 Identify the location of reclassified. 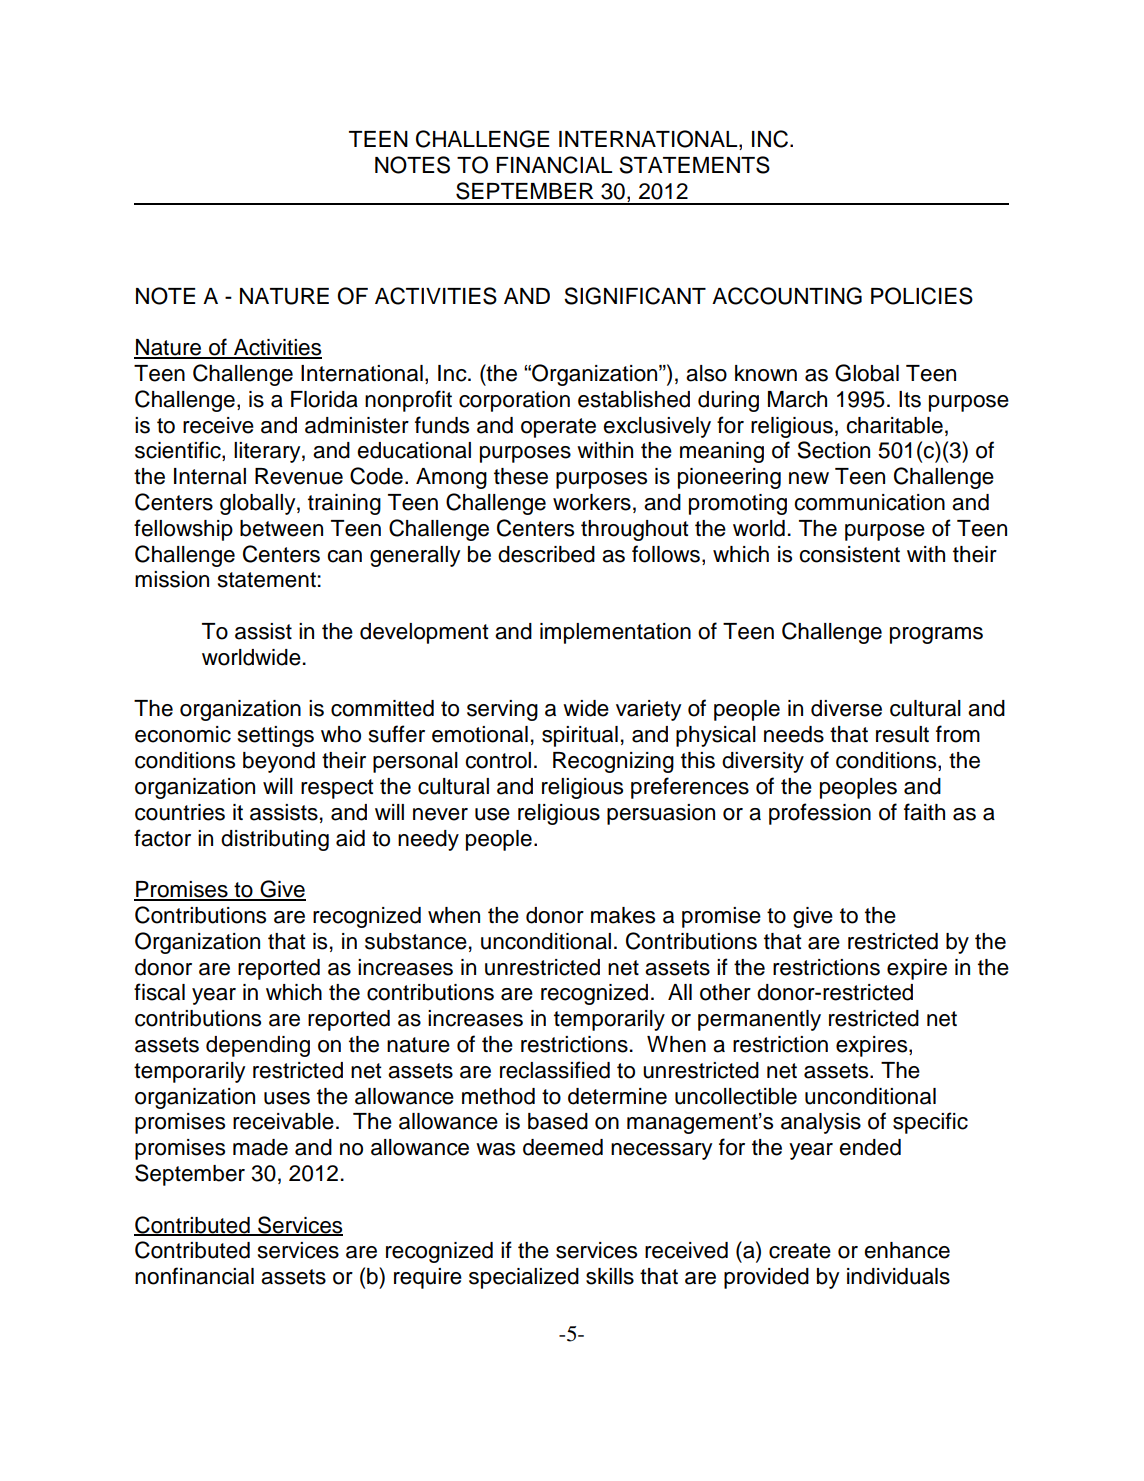
(555, 1070).
